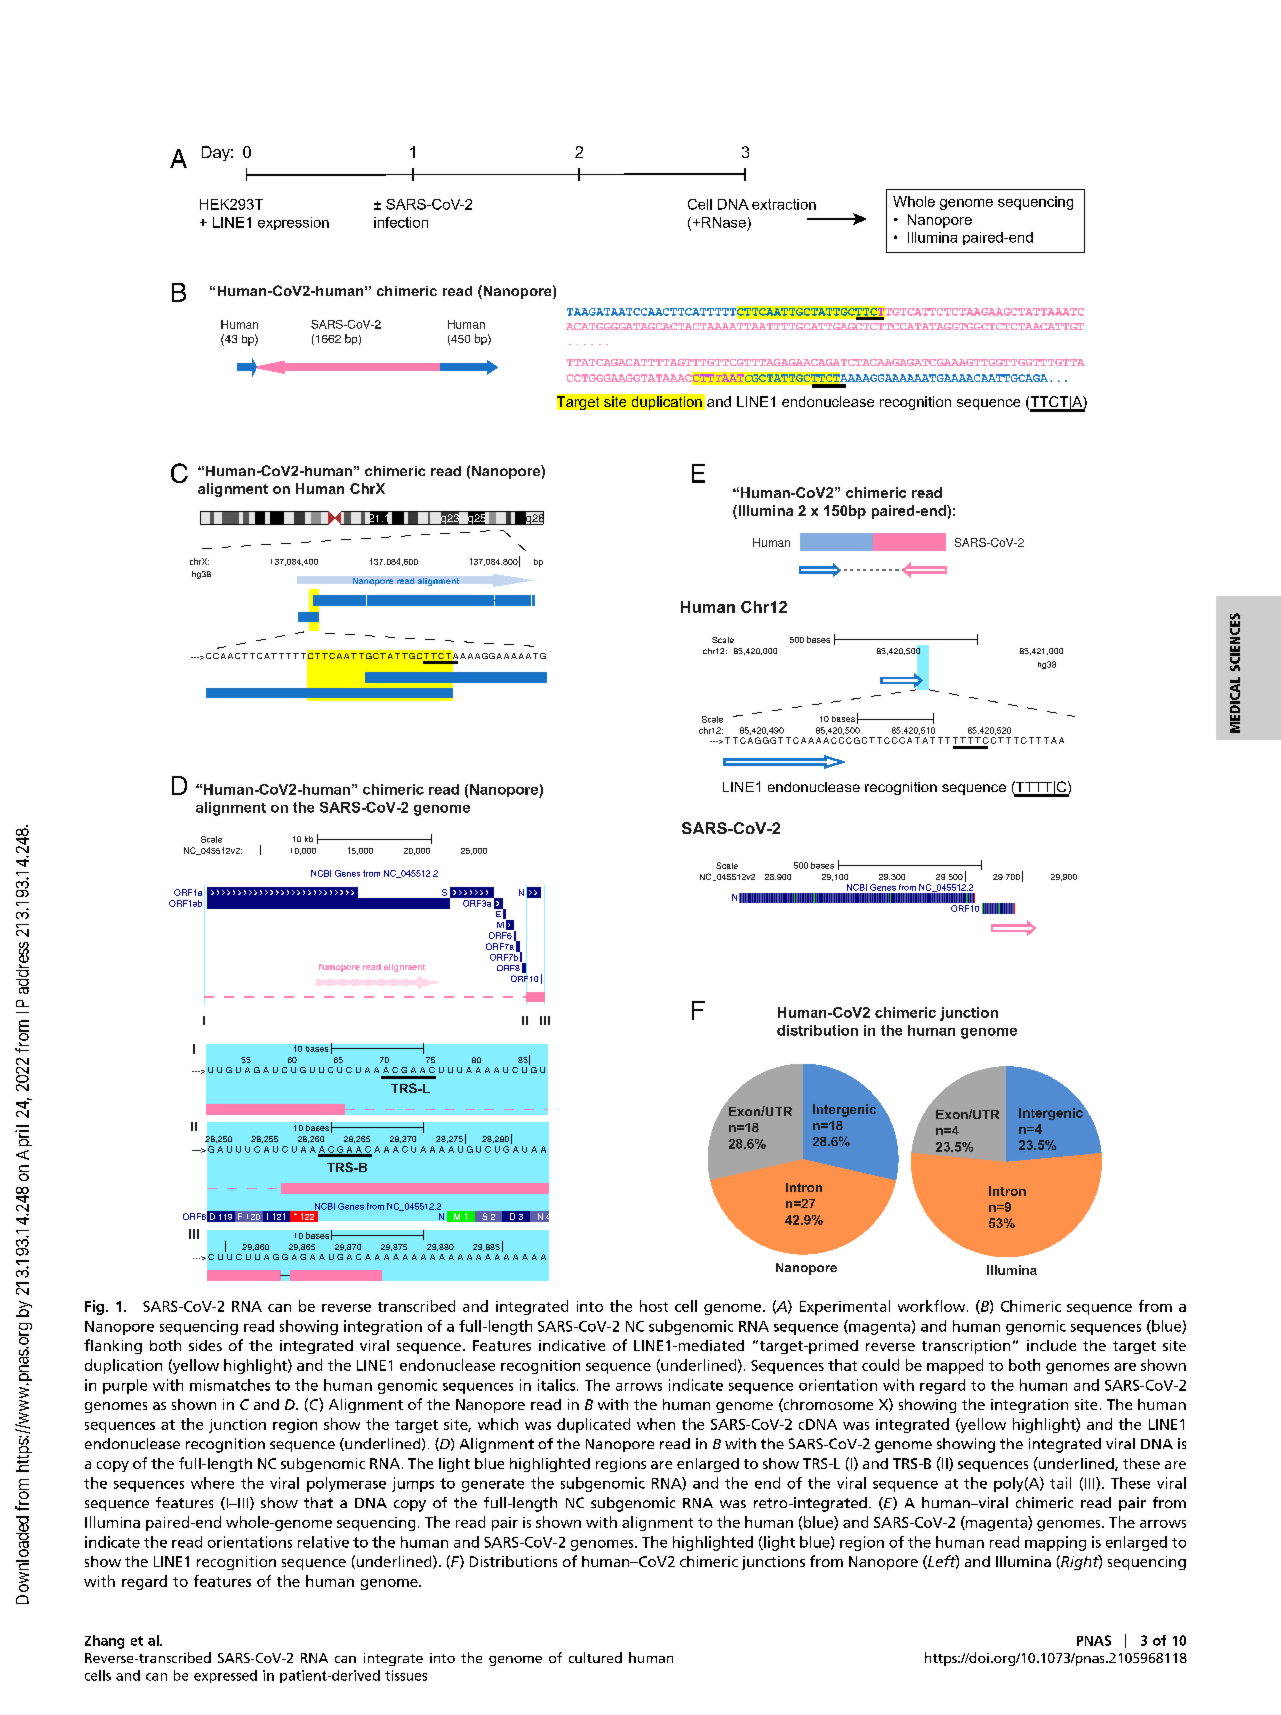 The width and height of the image is (1281, 1715). I want to click on expression, so click(293, 223).
